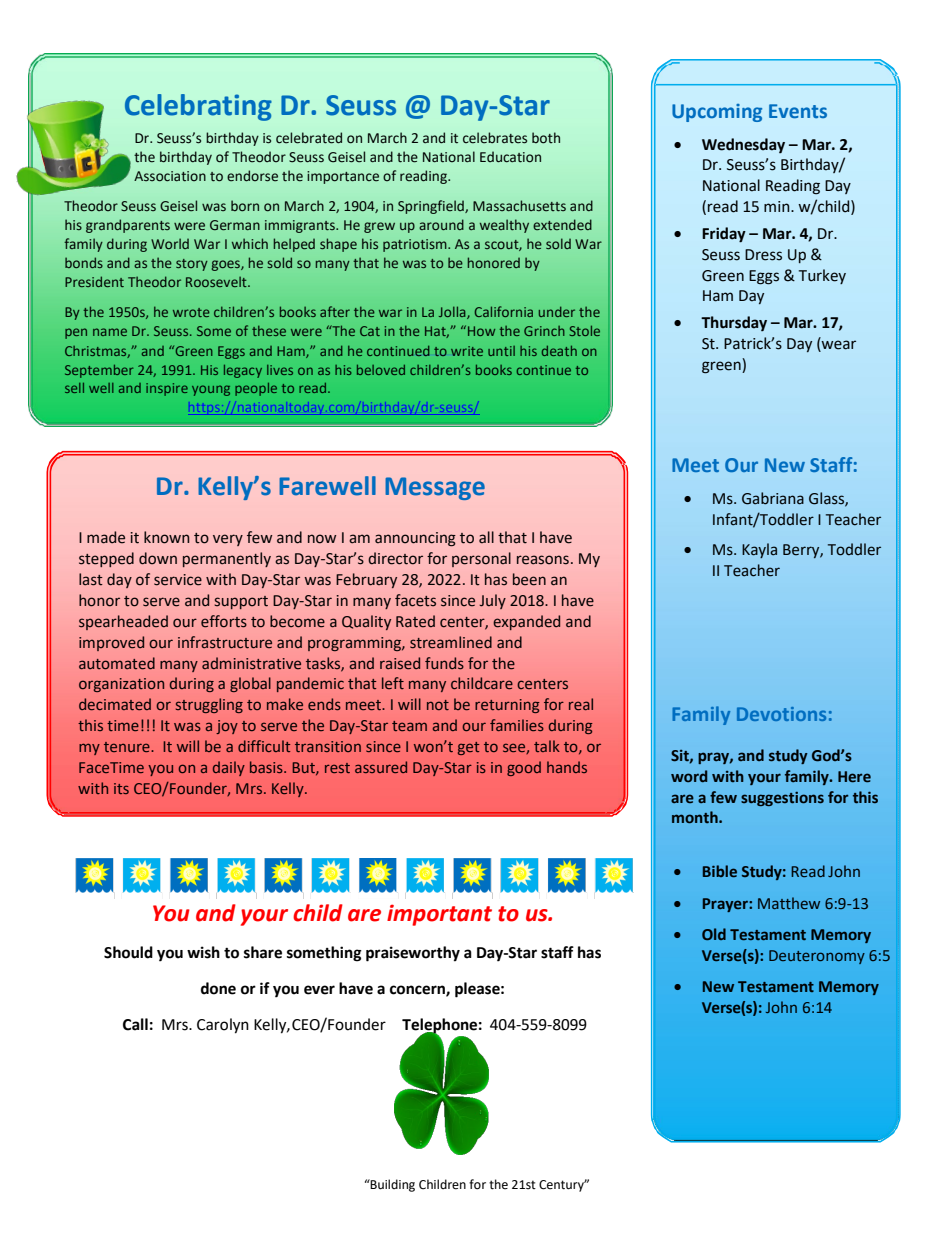  Describe the element at coordinates (759, 550) in the screenshot. I see `Kayla` at that location.
